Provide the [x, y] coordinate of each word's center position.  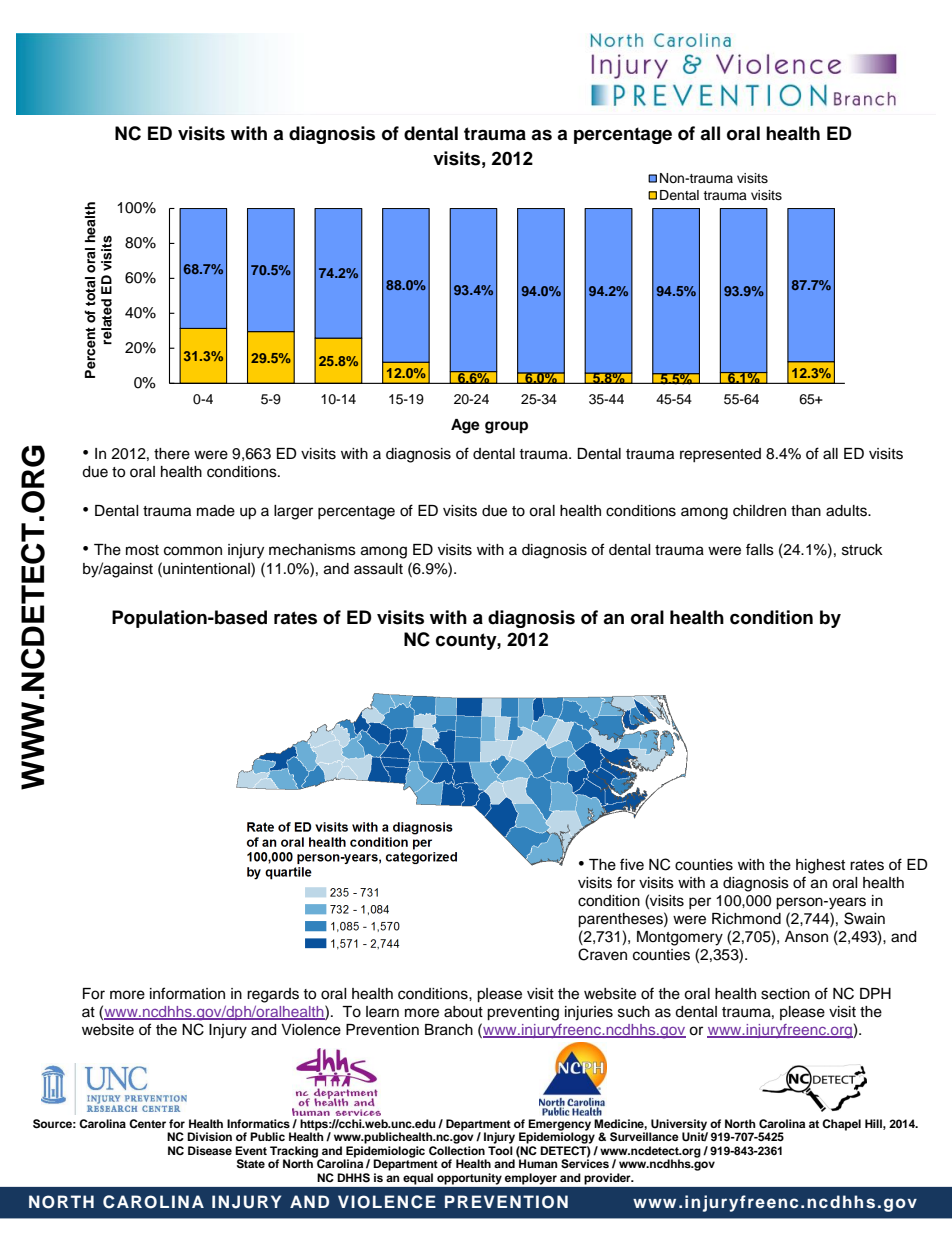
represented [720, 455]
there [172, 454]
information [187, 993]
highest [820, 866]
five [632, 864]
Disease [210, 1150]
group [506, 427]
